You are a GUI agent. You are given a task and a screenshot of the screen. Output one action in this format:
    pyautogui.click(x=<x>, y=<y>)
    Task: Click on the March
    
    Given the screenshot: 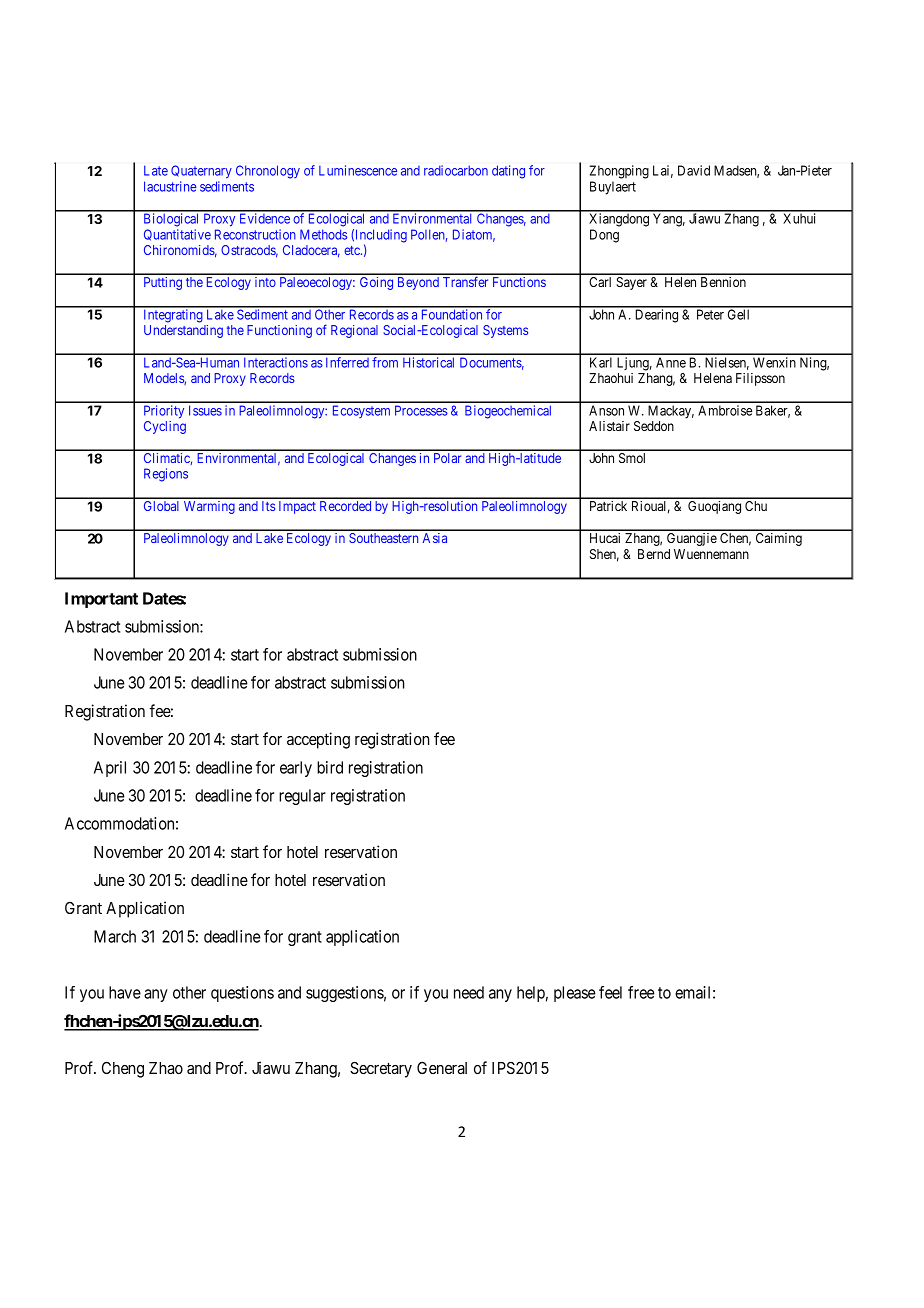 What is the action you would take?
    pyautogui.click(x=115, y=936)
